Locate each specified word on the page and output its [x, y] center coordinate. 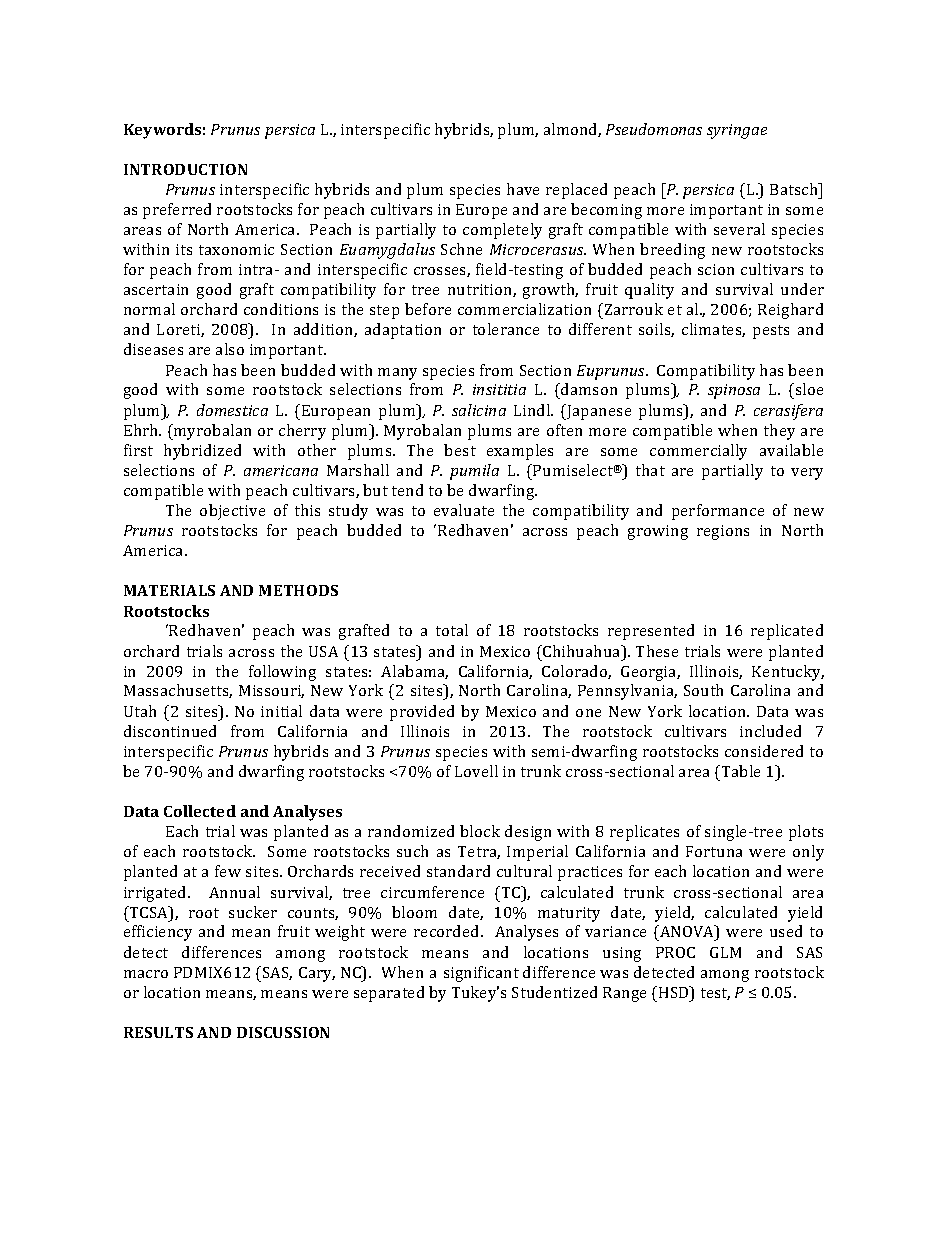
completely [502, 231]
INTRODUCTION [185, 169]
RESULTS [158, 1032]
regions [723, 532]
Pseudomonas [654, 129]
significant [481, 974]
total [452, 630]
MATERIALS [169, 590]
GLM [725, 952]
